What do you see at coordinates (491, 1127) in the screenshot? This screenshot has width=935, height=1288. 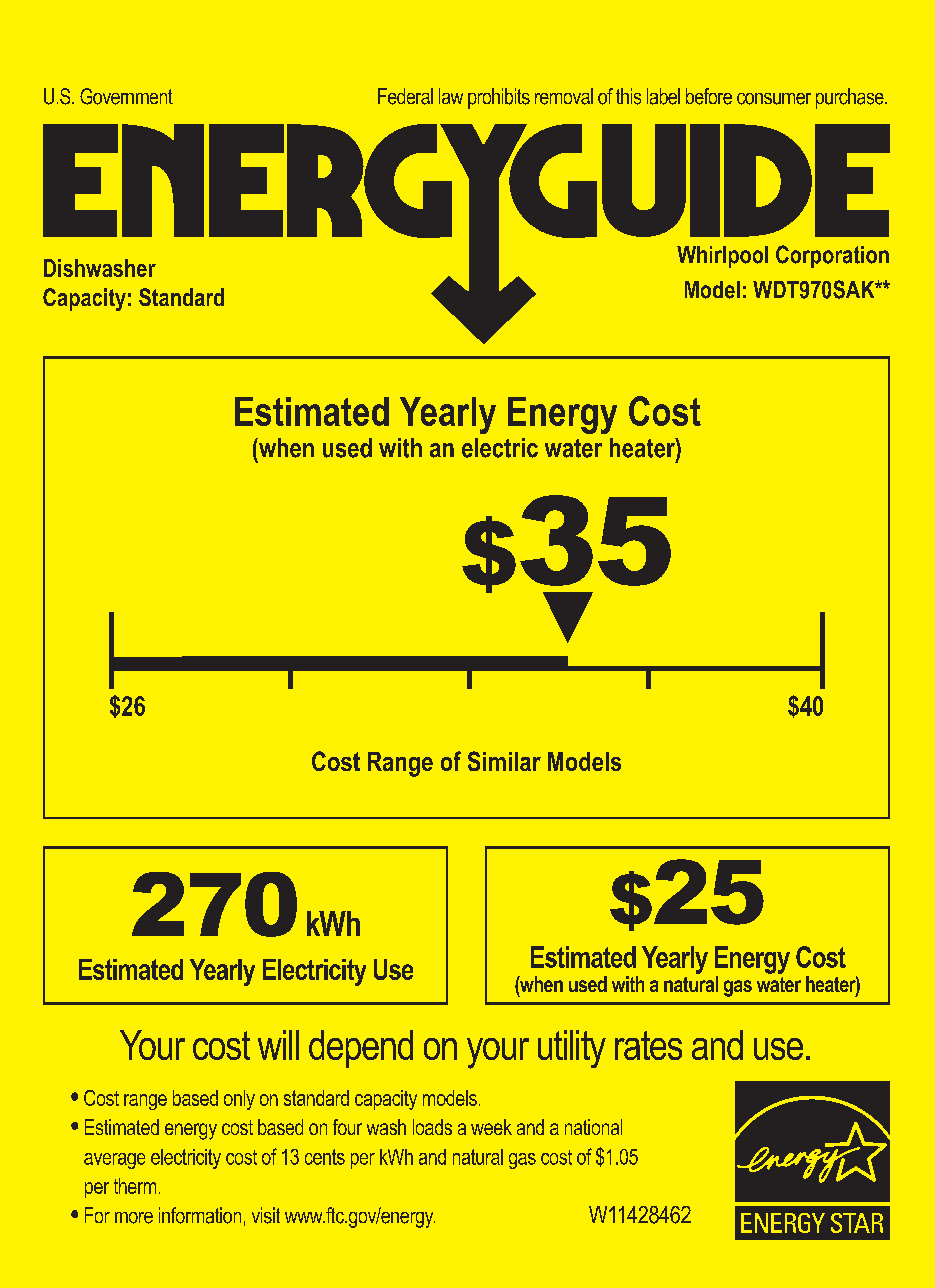 I see `week` at bounding box center [491, 1127].
